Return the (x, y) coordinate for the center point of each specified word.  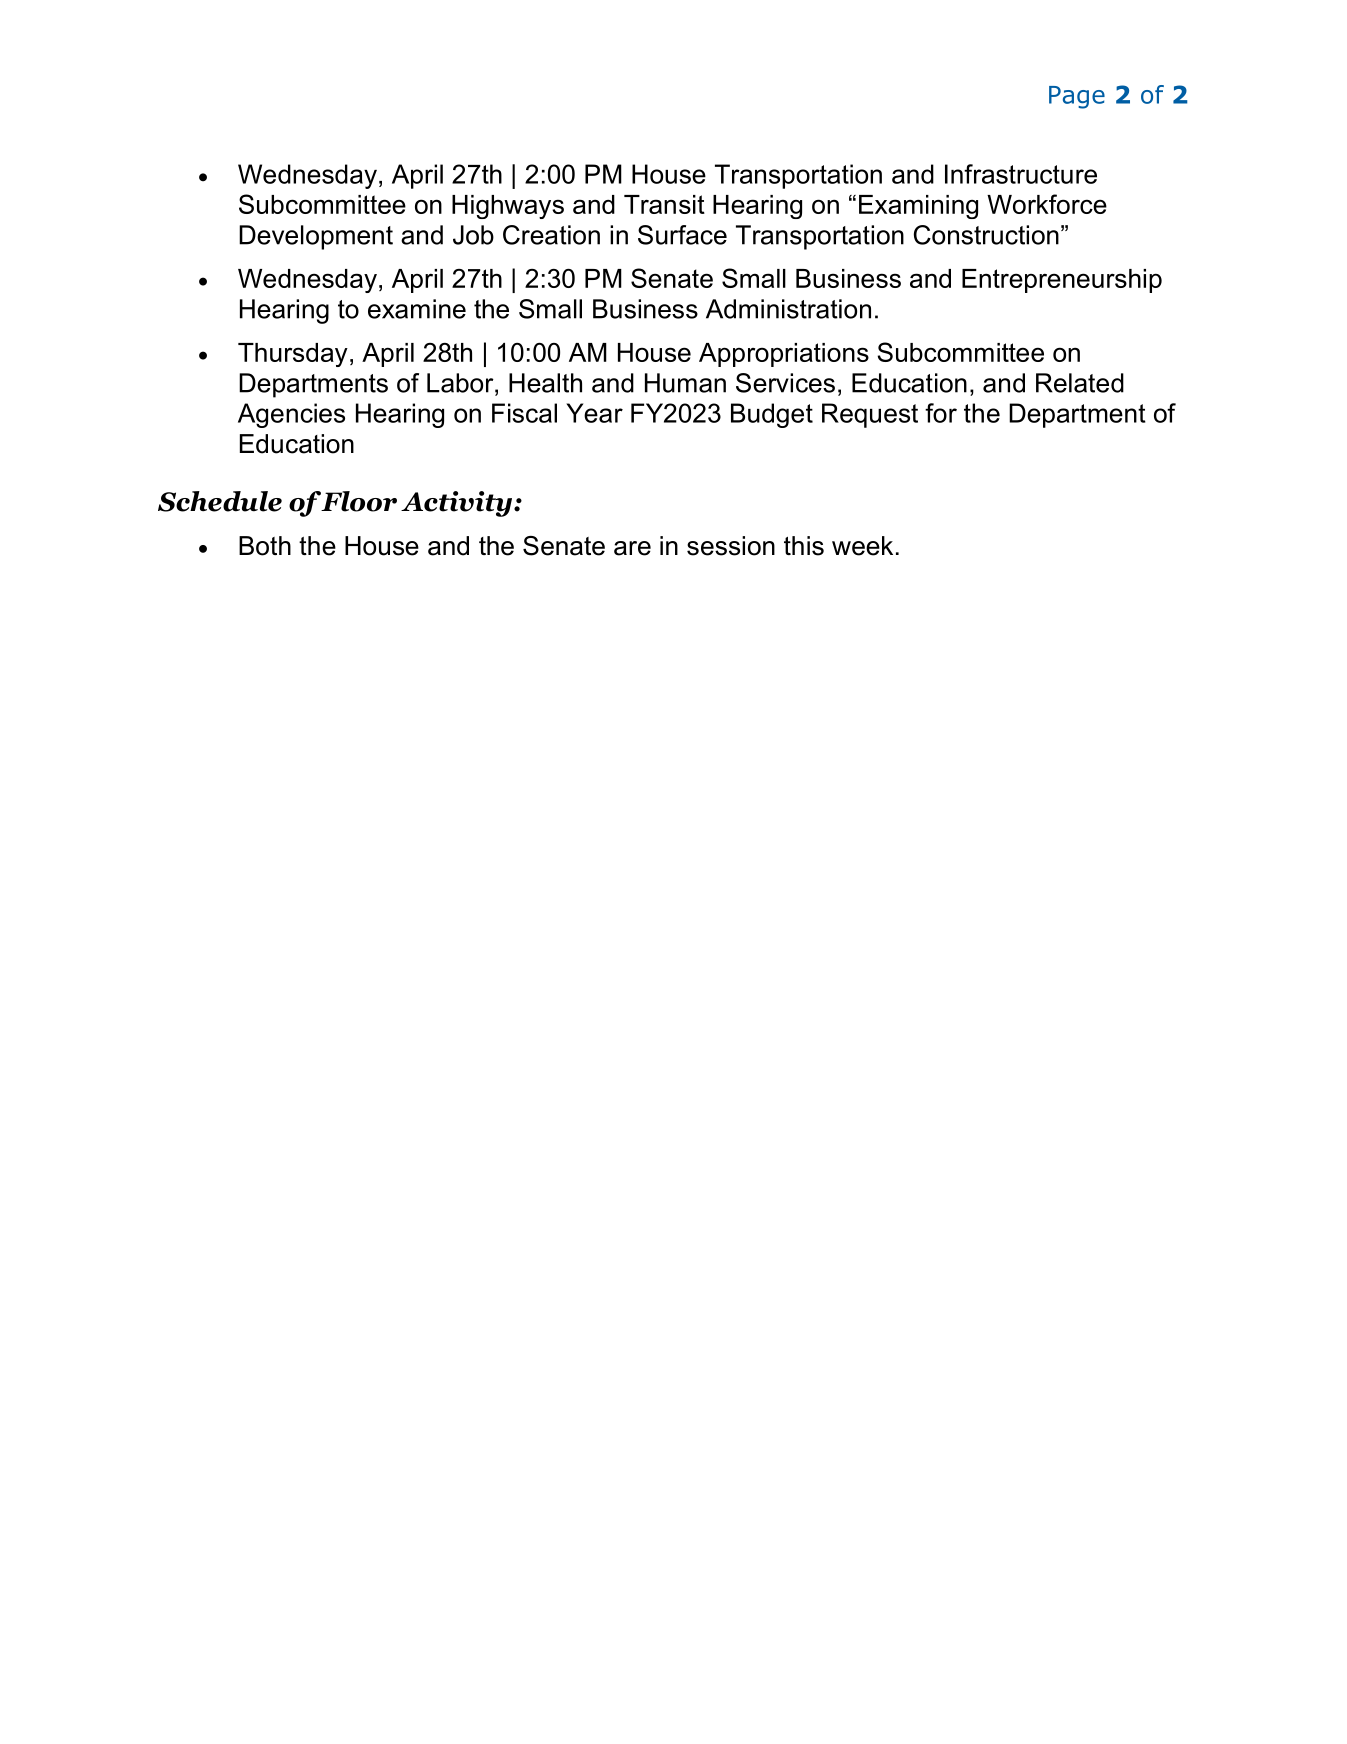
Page (1077, 97)
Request (870, 415)
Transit (664, 204)
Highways (508, 207)
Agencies (291, 415)
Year (594, 413)
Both (265, 546)
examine (417, 309)
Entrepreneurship (1062, 281)
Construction (986, 235)
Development (316, 237)
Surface (682, 235)
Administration (788, 309)
